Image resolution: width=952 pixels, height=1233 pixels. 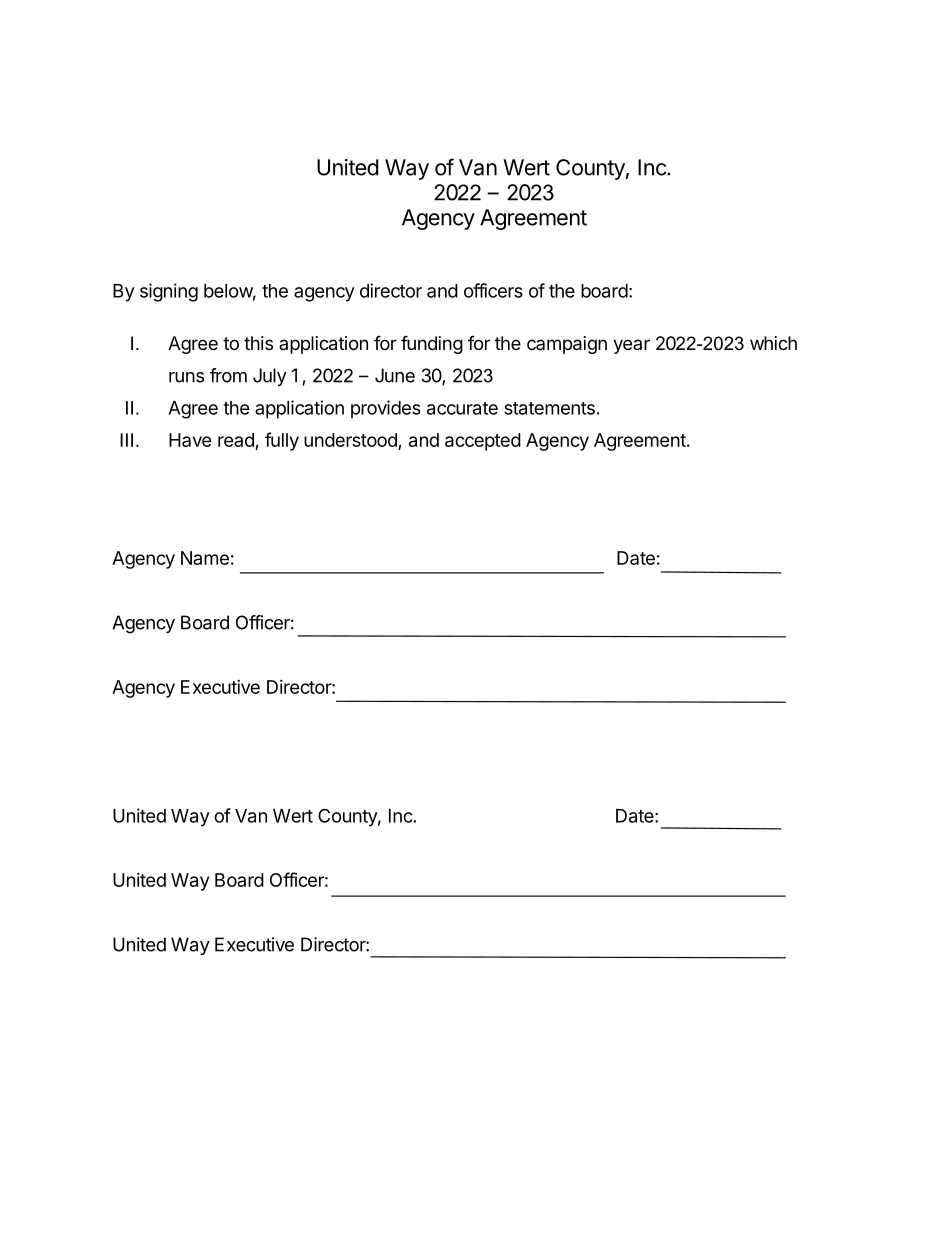 I want to click on accepted, so click(x=483, y=442).
